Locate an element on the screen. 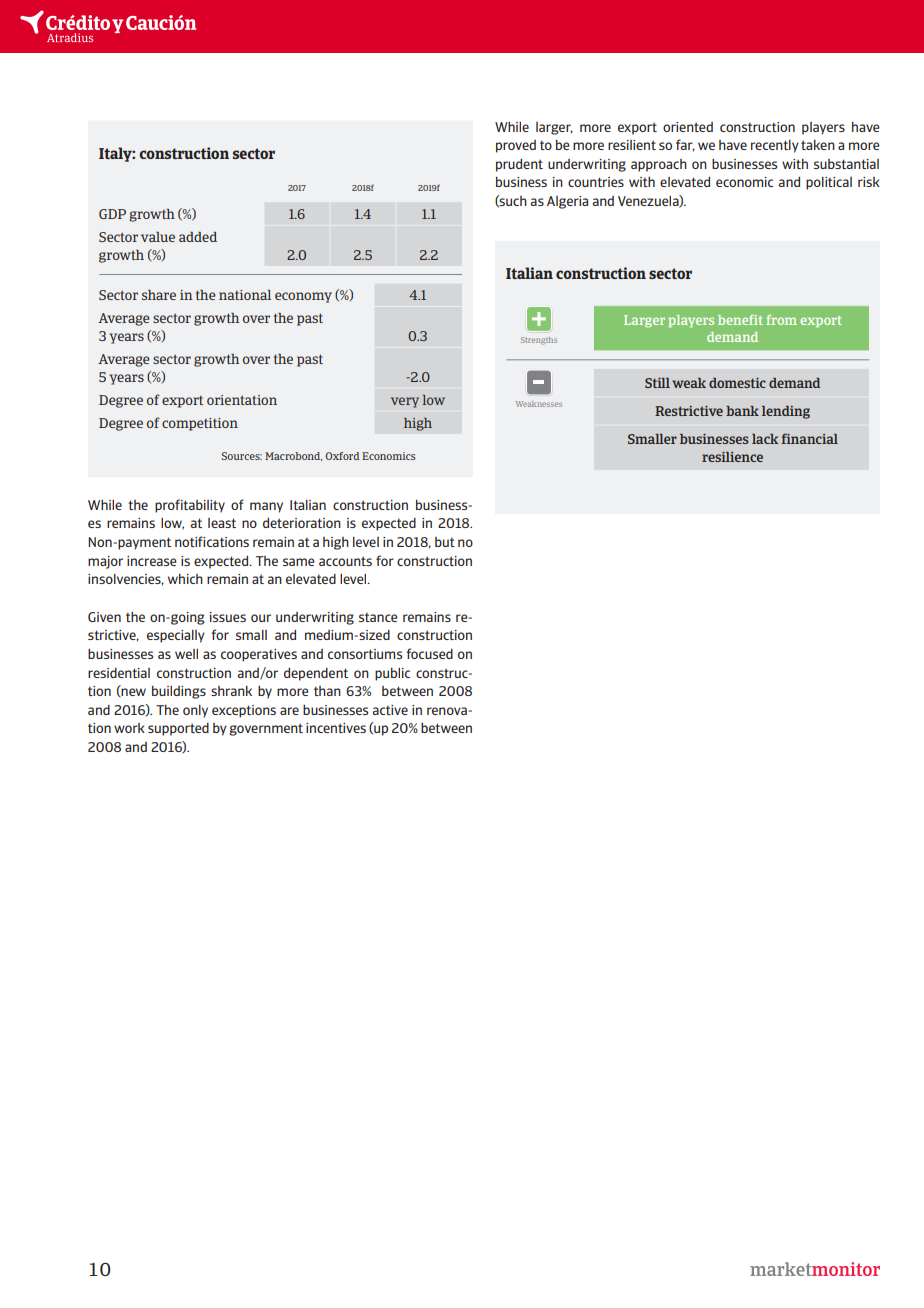 Image resolution: width=924 pixels, height=1308 pixels. resilience is located at coordinates (732, 457).
